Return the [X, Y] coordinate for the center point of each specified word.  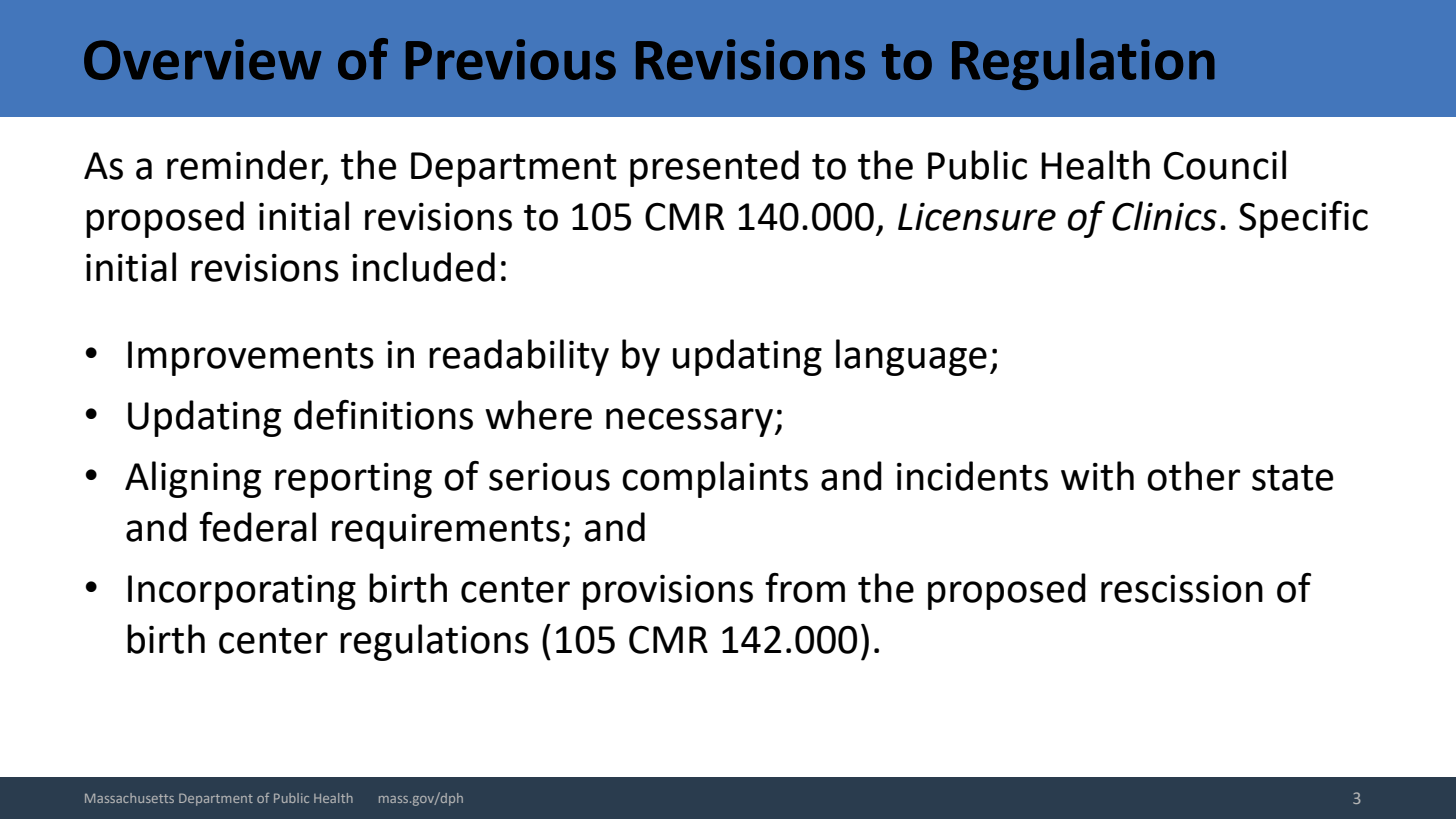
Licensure [977, 217]
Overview [202, 59]
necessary [689, 422]
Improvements [251, 358]
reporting [353, 480]
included [423, 267]
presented [714, 168]
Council [1225, 165]
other [1193, 476]
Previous [511, 59]
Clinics [1164, 216]
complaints [715, 479]
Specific [1303, 219]
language [911, 357]
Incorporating [242, 592]
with [1097, 476]
